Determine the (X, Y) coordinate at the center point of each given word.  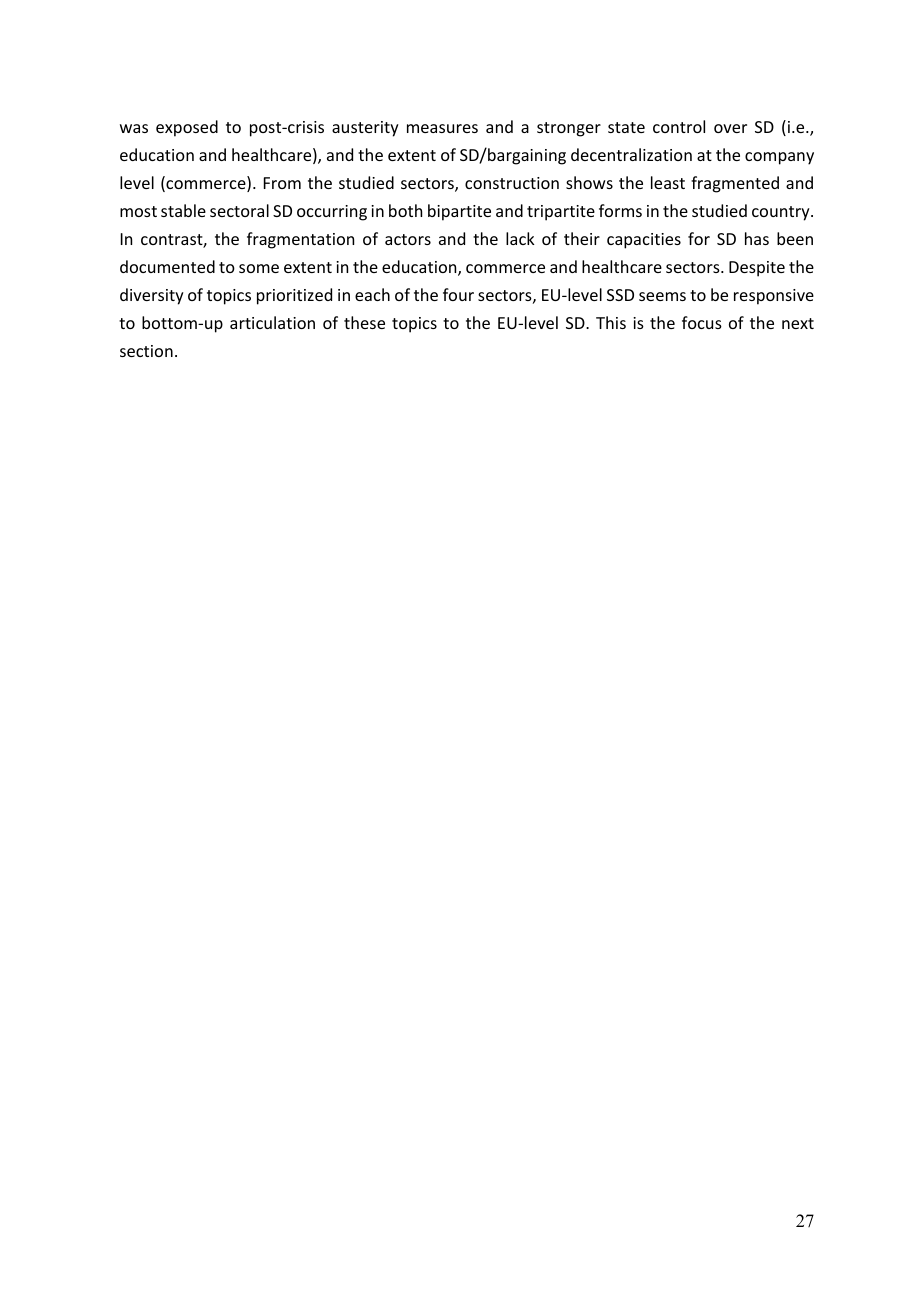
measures (442, 128)
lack (520, 238)
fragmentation (300, 240)
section (146, 351)
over (730, 128)
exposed (187, 128)
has (757, 238)
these (364, 322)
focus (702, 322)
